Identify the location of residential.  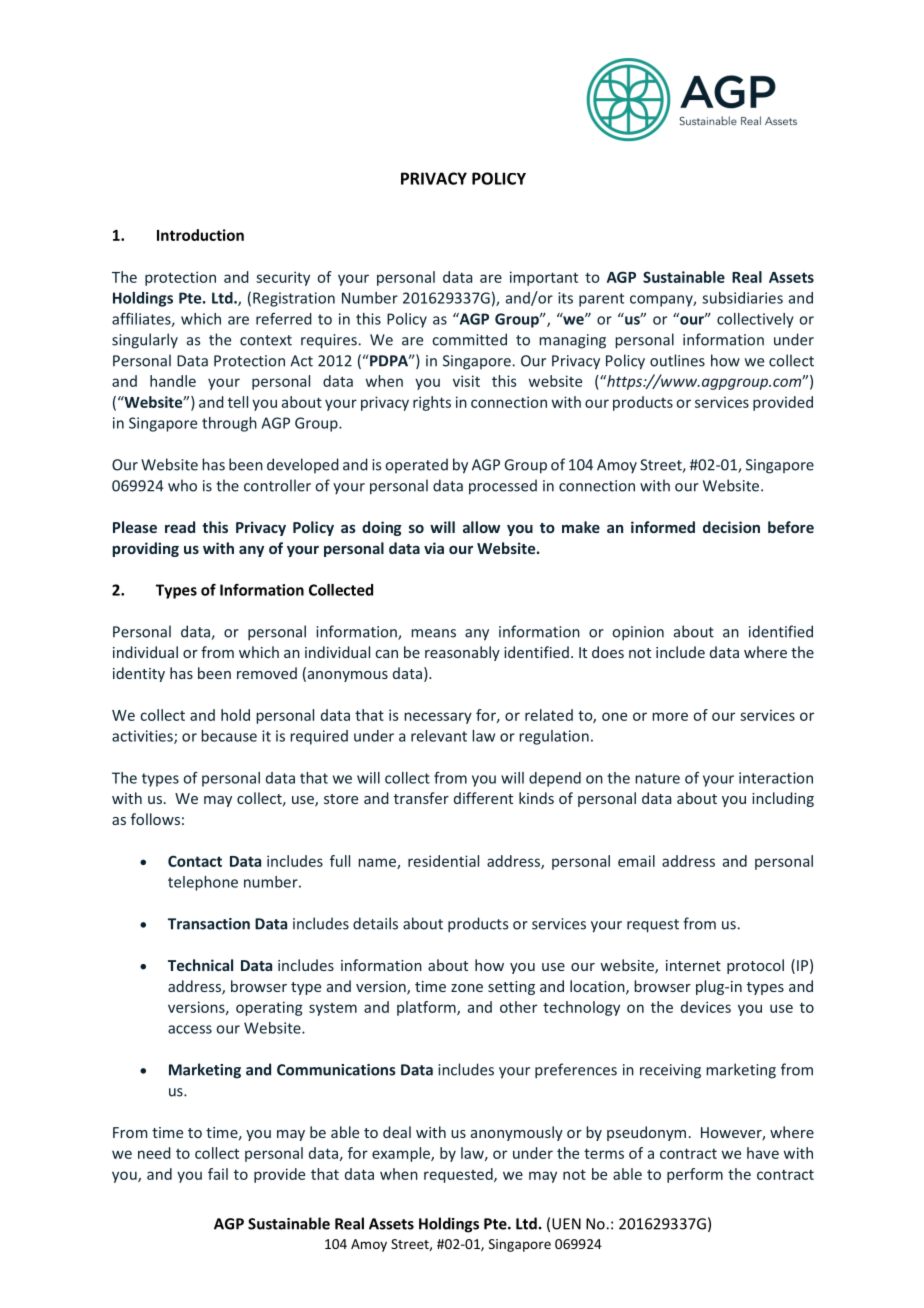
(443, 861).
